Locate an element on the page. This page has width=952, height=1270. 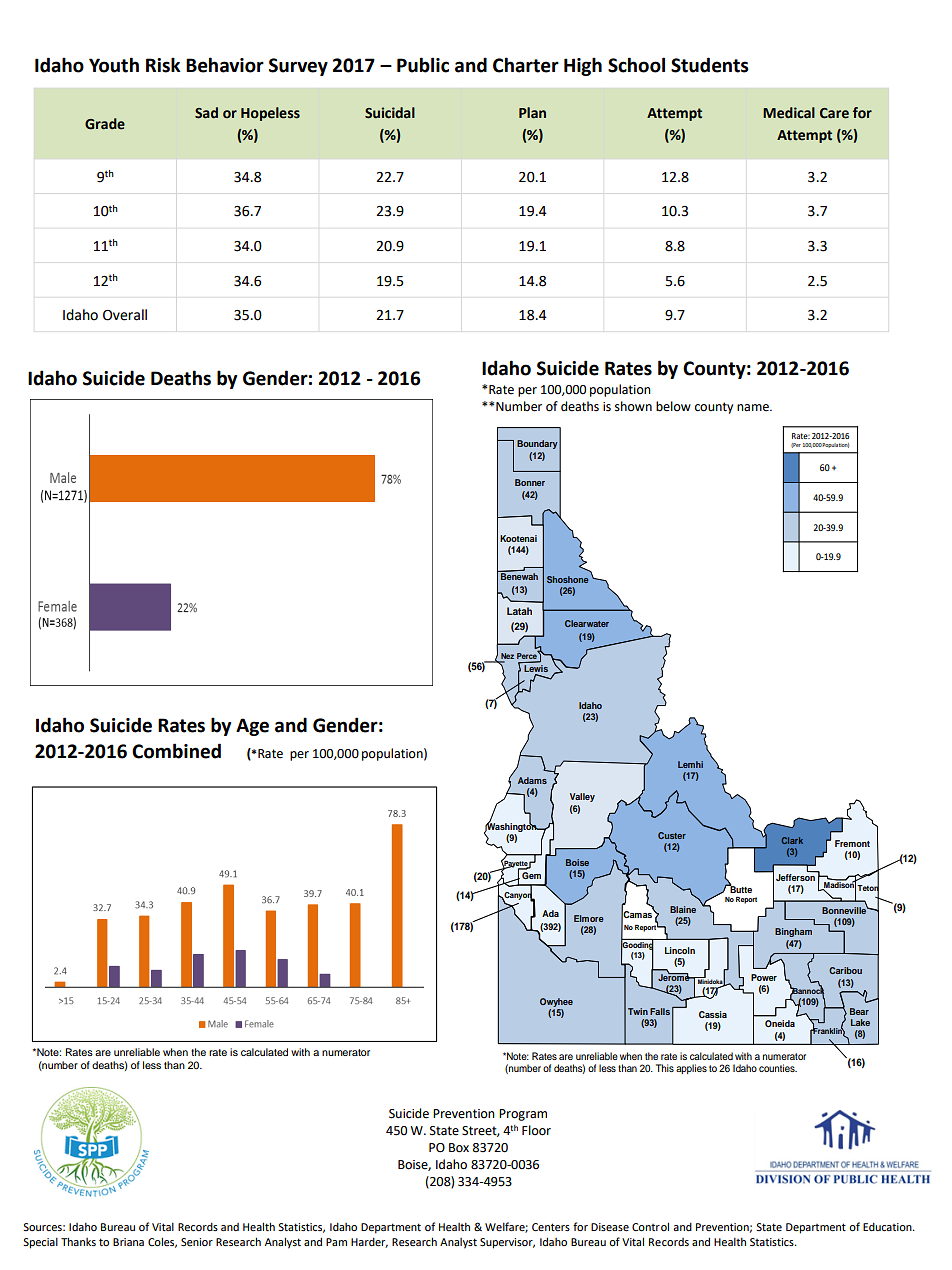
Combined is located at coordinates (176, 751).
